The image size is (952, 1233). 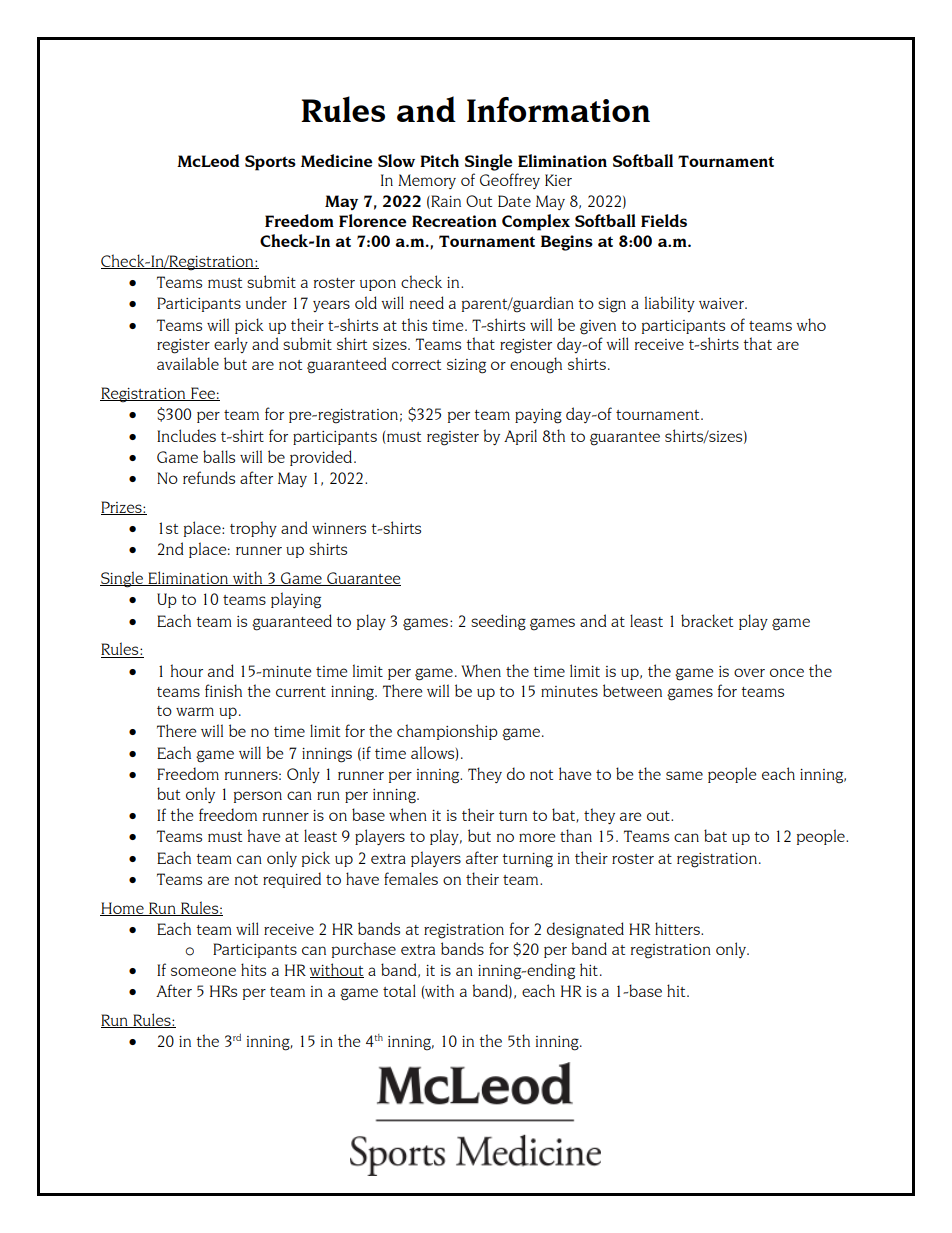 I want to click on someone, so click(x=203, y=971).
